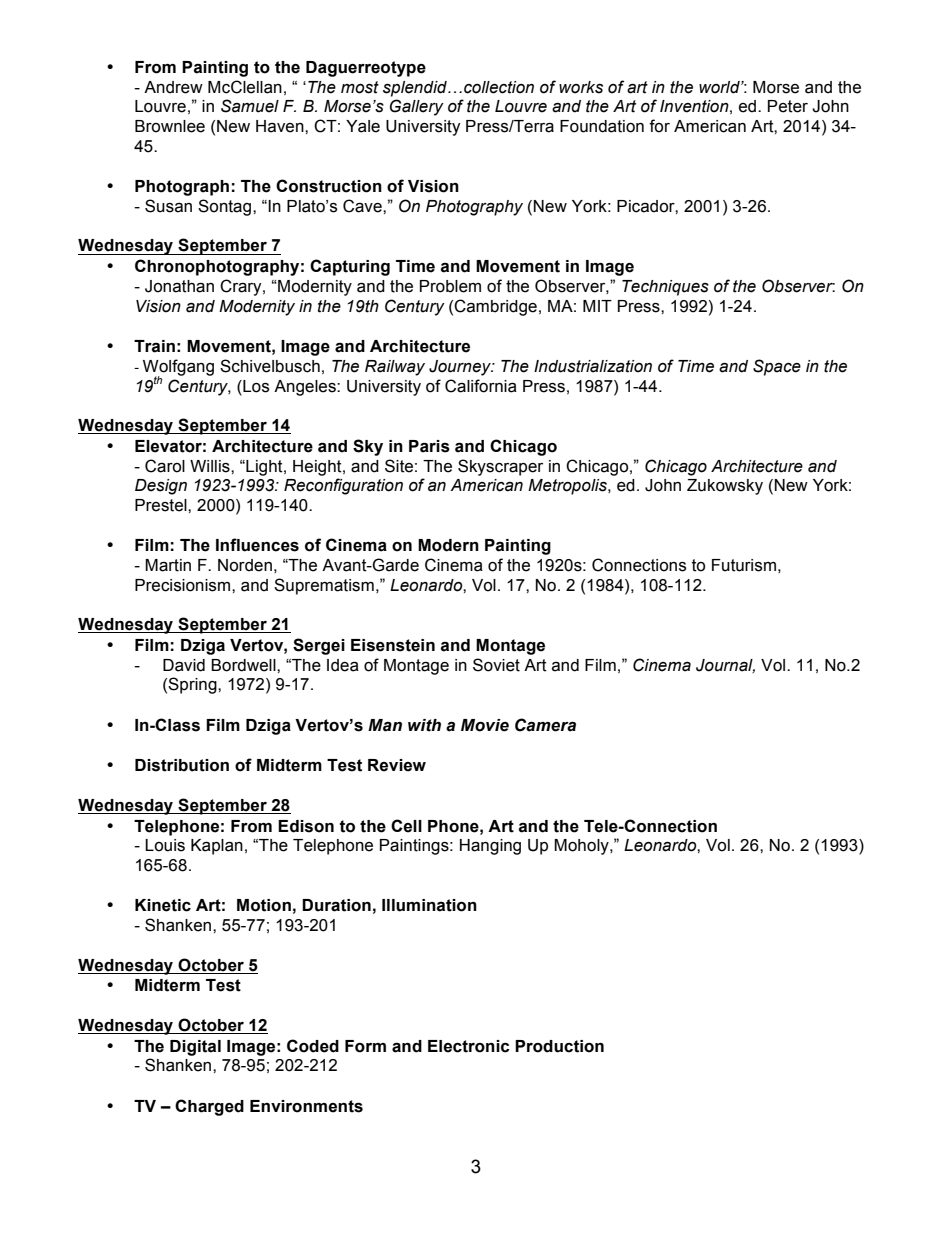  What do you see at coordinates (496, 665) in the page?
I see `Soviet` at bounding box center [496, 665].
